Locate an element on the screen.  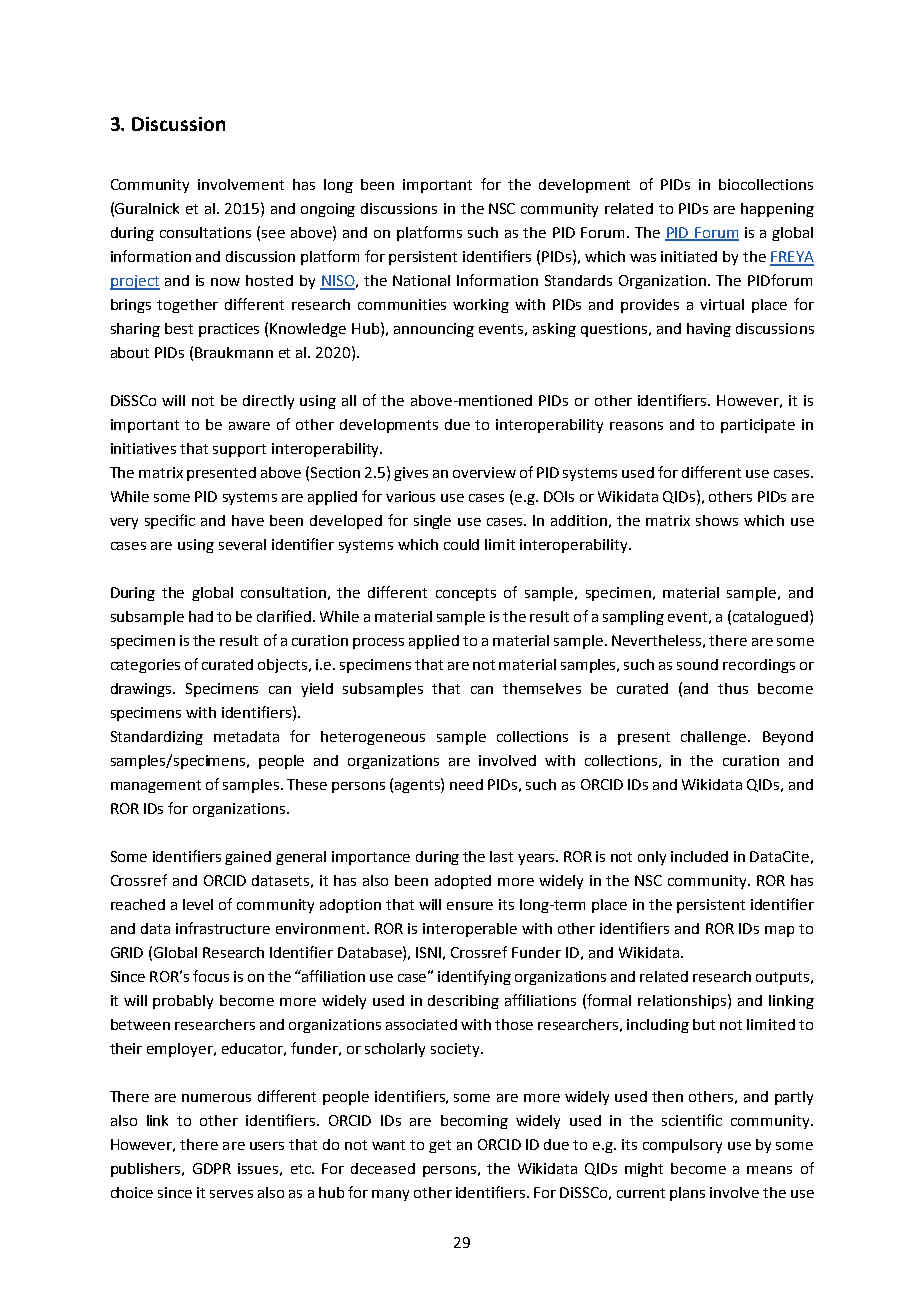
initiated is located at coordinates (689, 256).
